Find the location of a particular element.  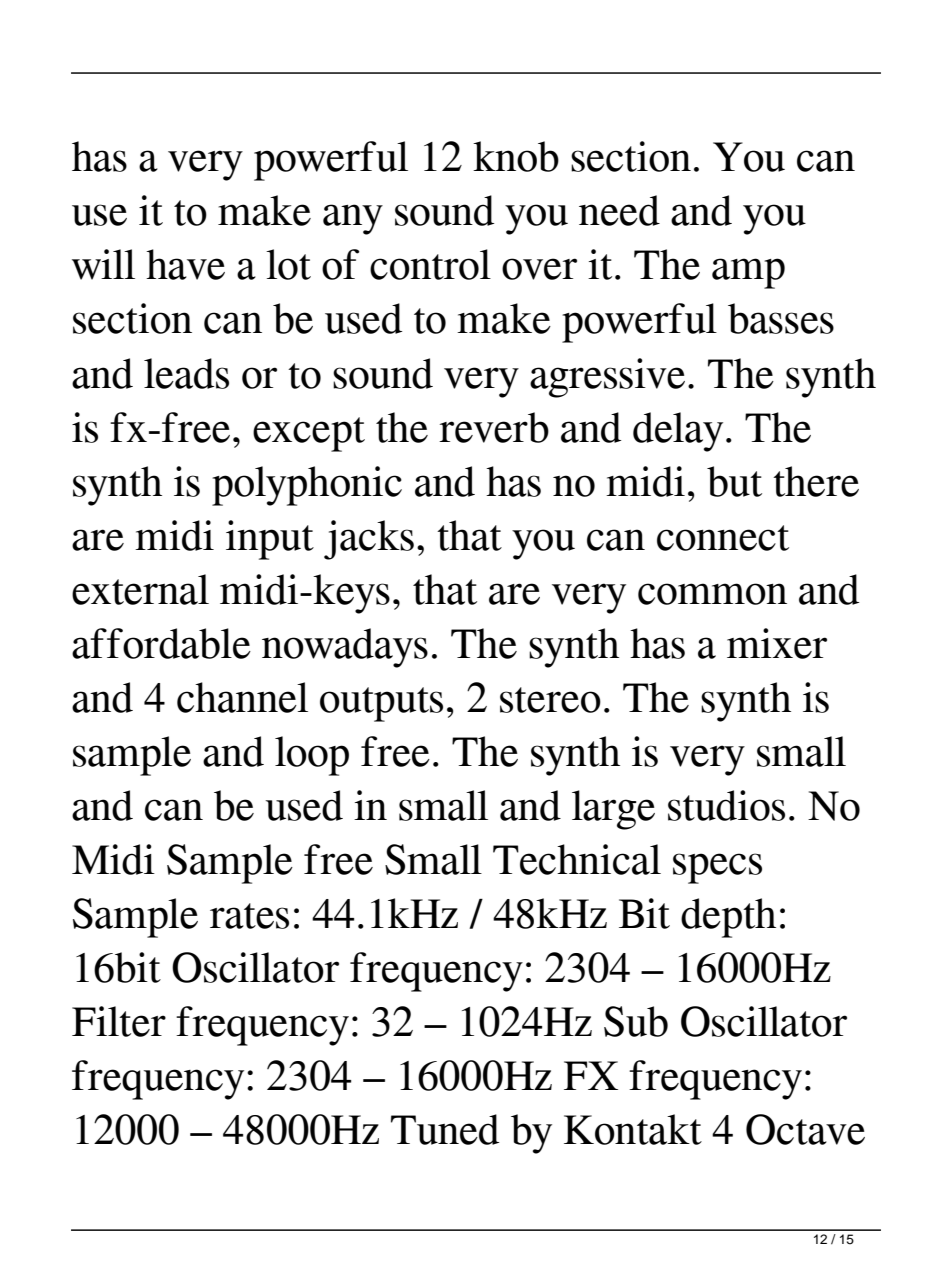

have is located at coordinates (185, 264).
